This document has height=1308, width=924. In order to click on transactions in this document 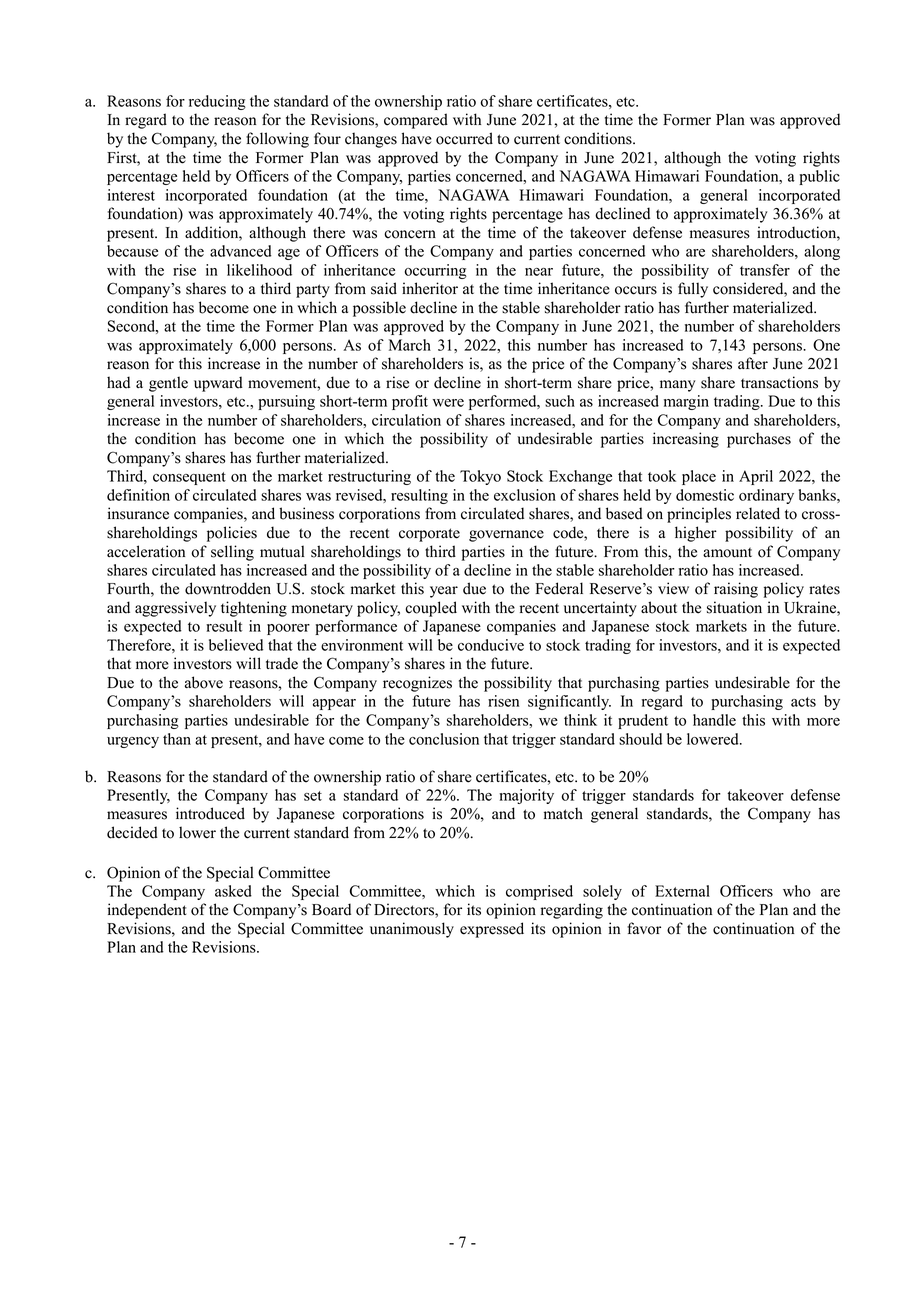, I will do `click(779, 382)`.
